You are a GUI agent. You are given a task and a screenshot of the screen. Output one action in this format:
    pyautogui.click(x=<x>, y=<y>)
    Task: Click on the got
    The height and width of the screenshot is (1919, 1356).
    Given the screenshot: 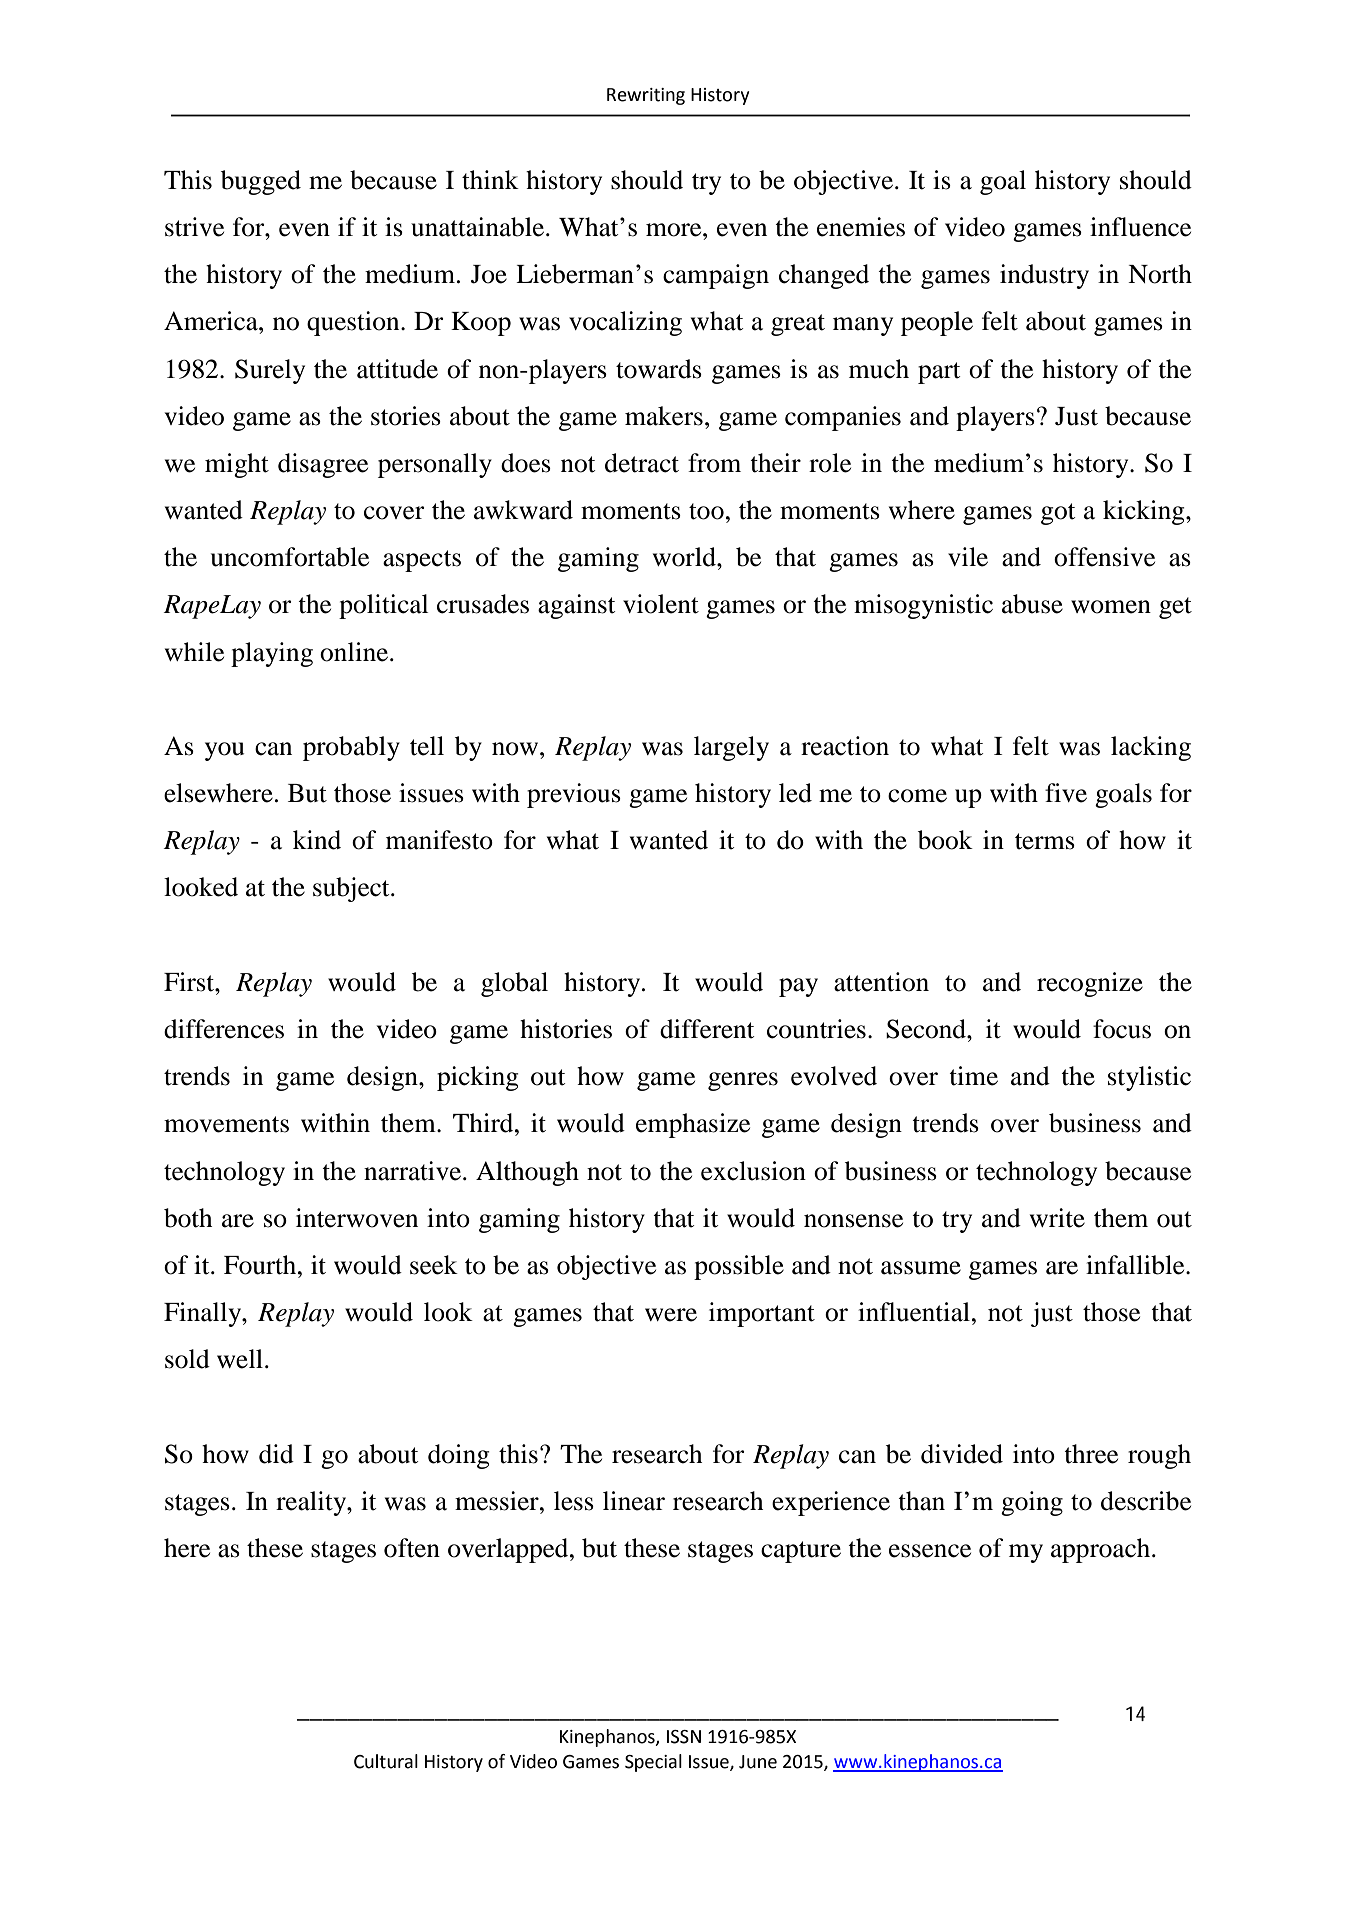 What is the action you would take?
    pyautogui.click(x=1058, y=514)
